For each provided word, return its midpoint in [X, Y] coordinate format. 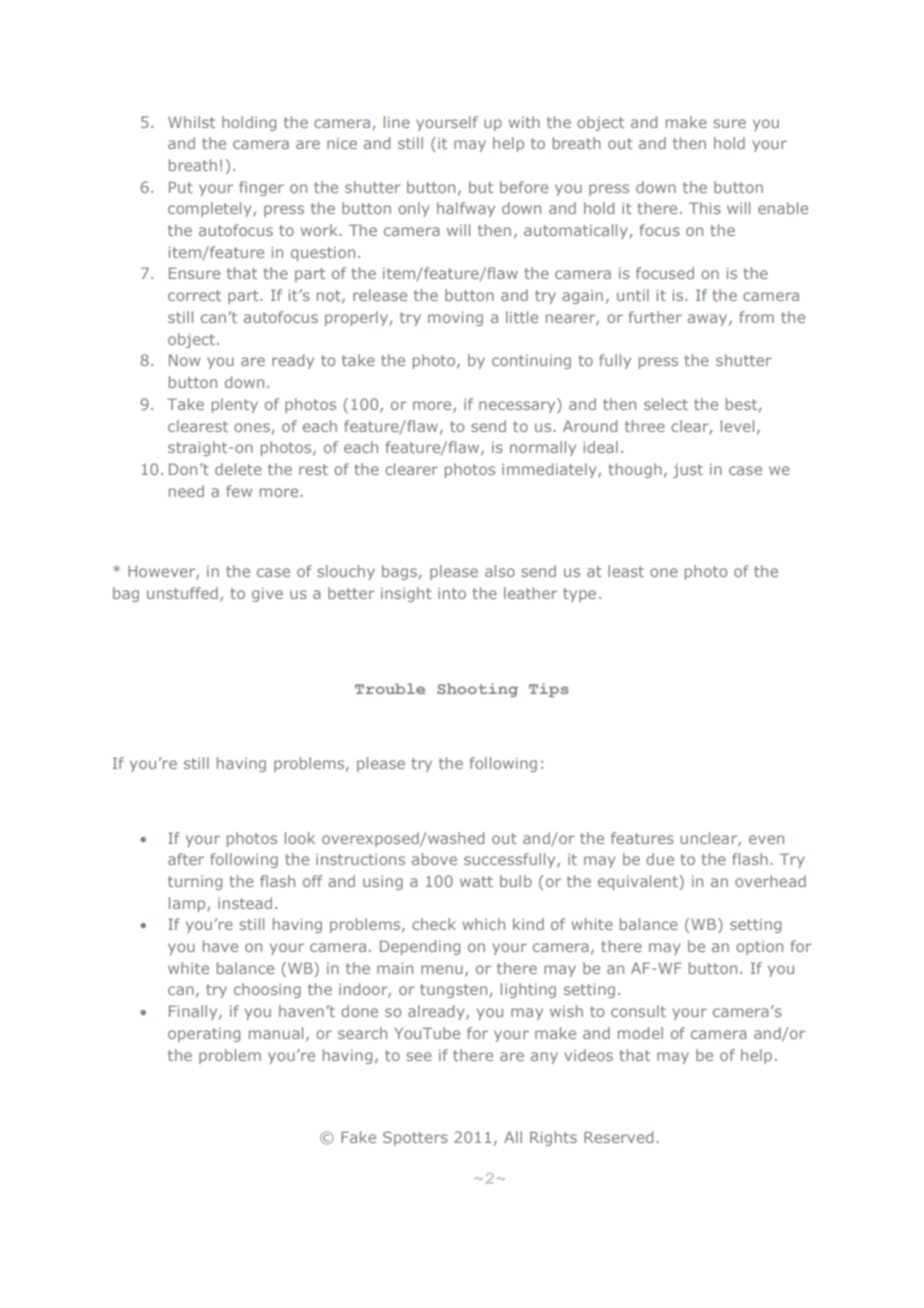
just [688, 471]
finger [261, 188]
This [705, 208]
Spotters [415, 1138]
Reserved [618, 1137]
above [434, 859]
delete [238, 469]
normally [543, 448]
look [300, 838]
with [524, 122]
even [766, 839]
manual [276, 1033]
